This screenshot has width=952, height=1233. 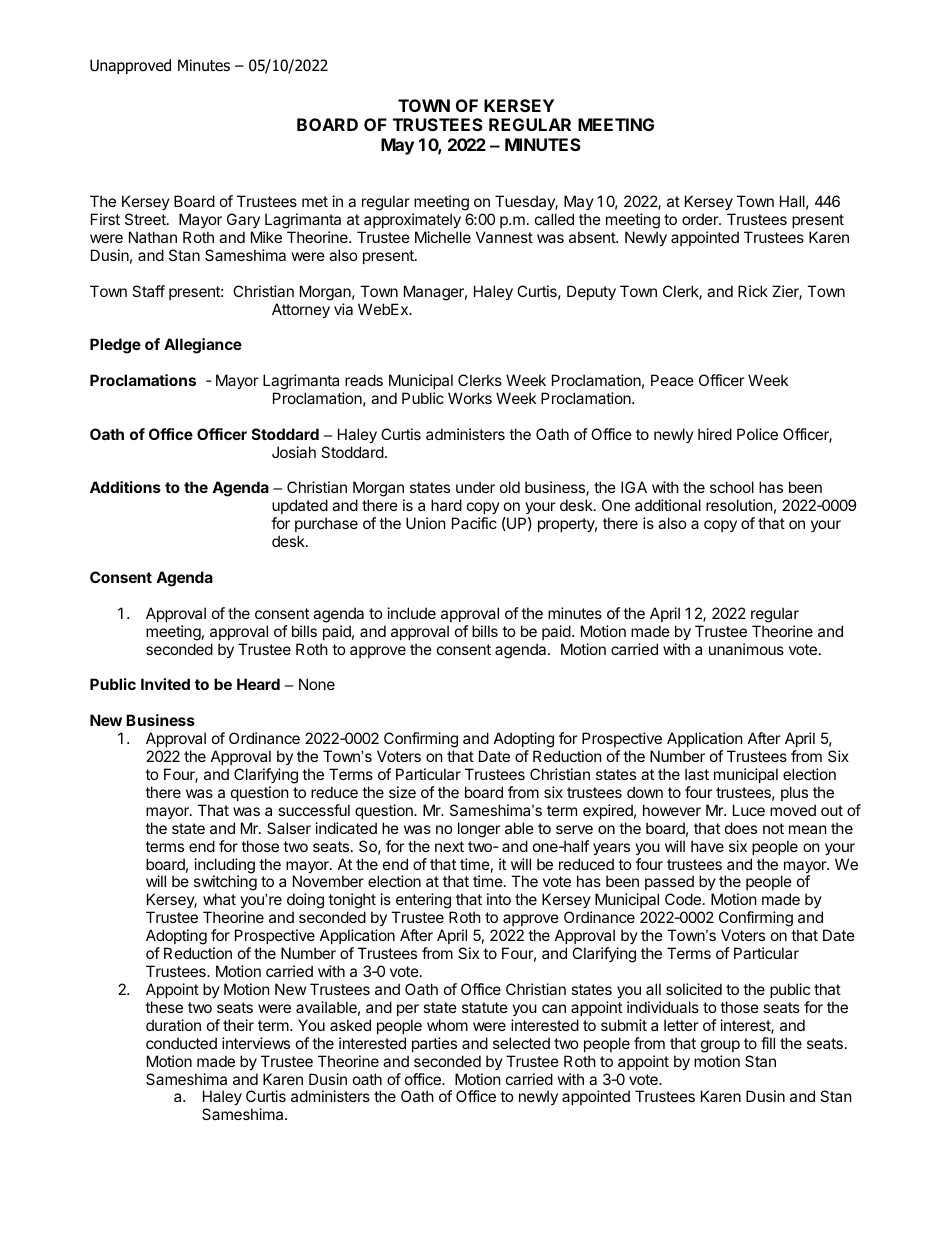 What do you see at coordinates (294, 452) in the screenshot?
I see `Josiah` at bounding box center [294, 452].
